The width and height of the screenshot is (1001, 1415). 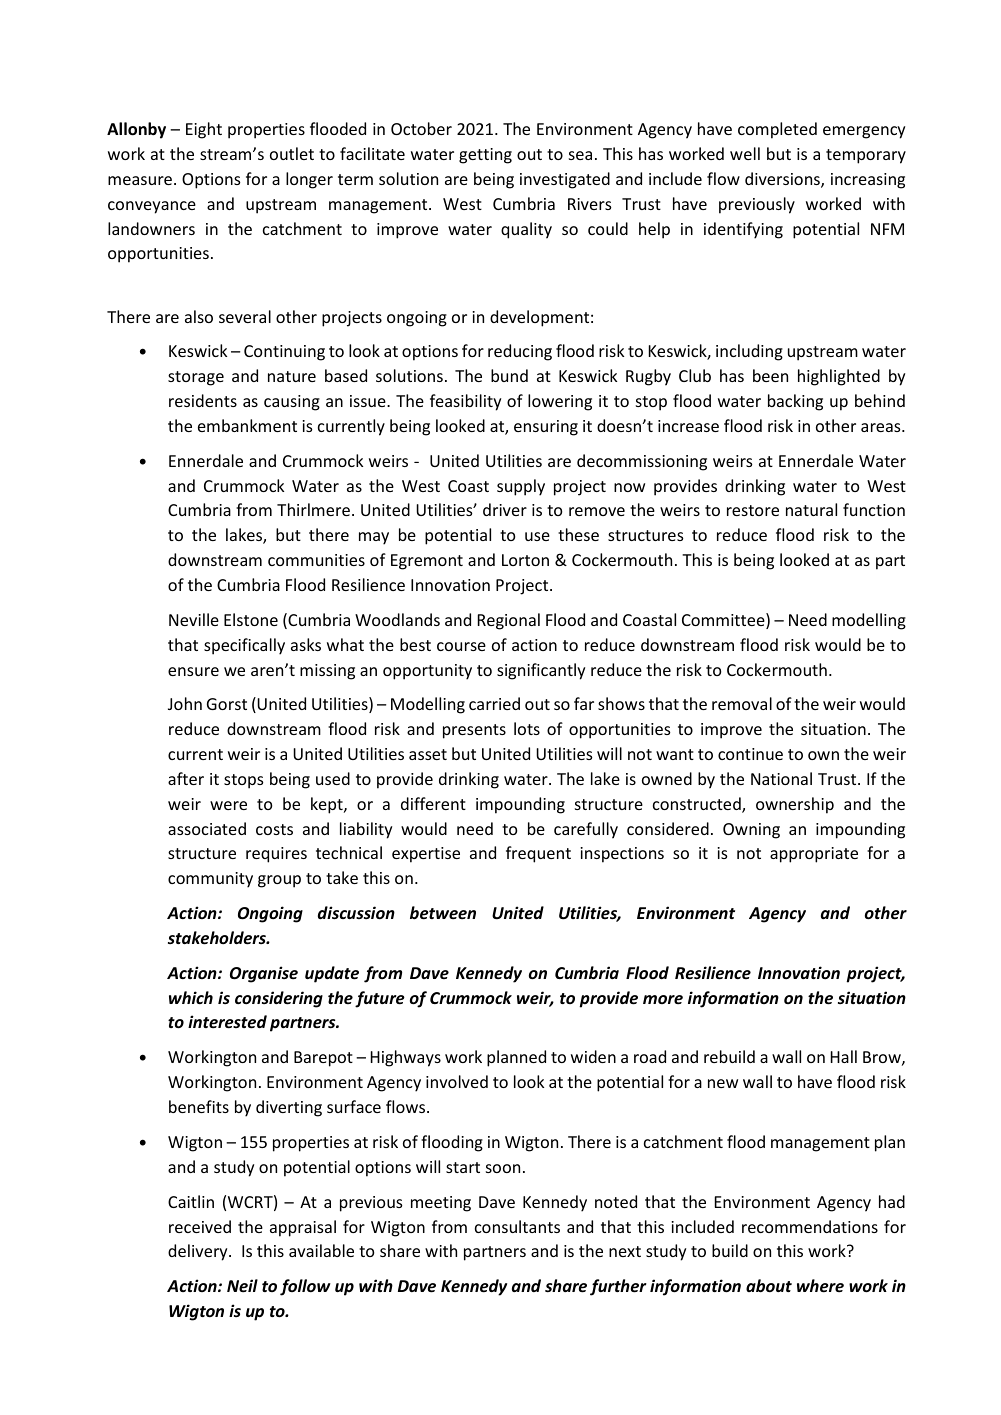 I want to click on getting, so click(x=485, y=156).
